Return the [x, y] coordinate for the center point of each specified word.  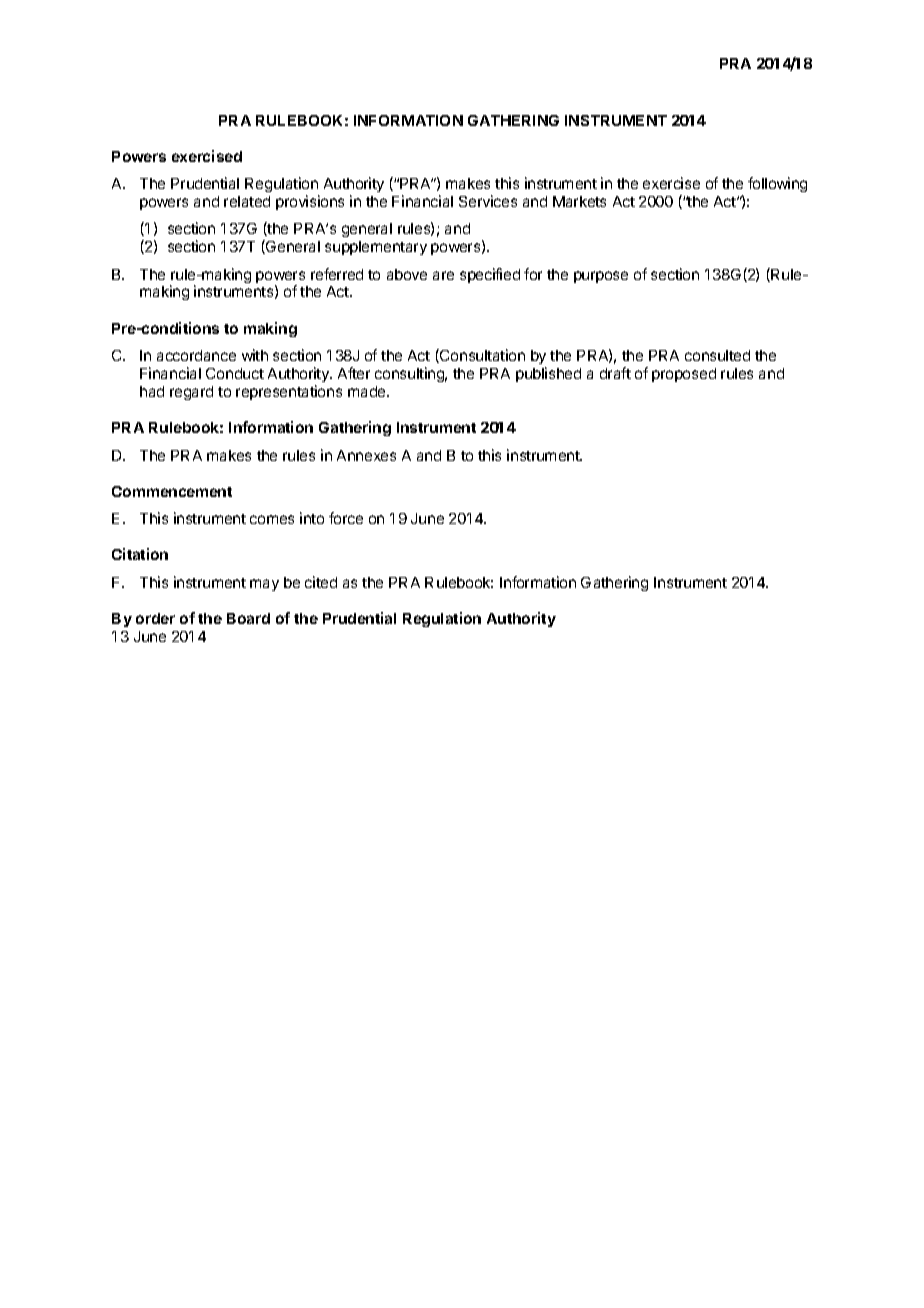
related [247, 201]
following [777, 184]
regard [191, 393]
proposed [684, 375]
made [368, 391]
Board [248, 618]
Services [488, 201]
